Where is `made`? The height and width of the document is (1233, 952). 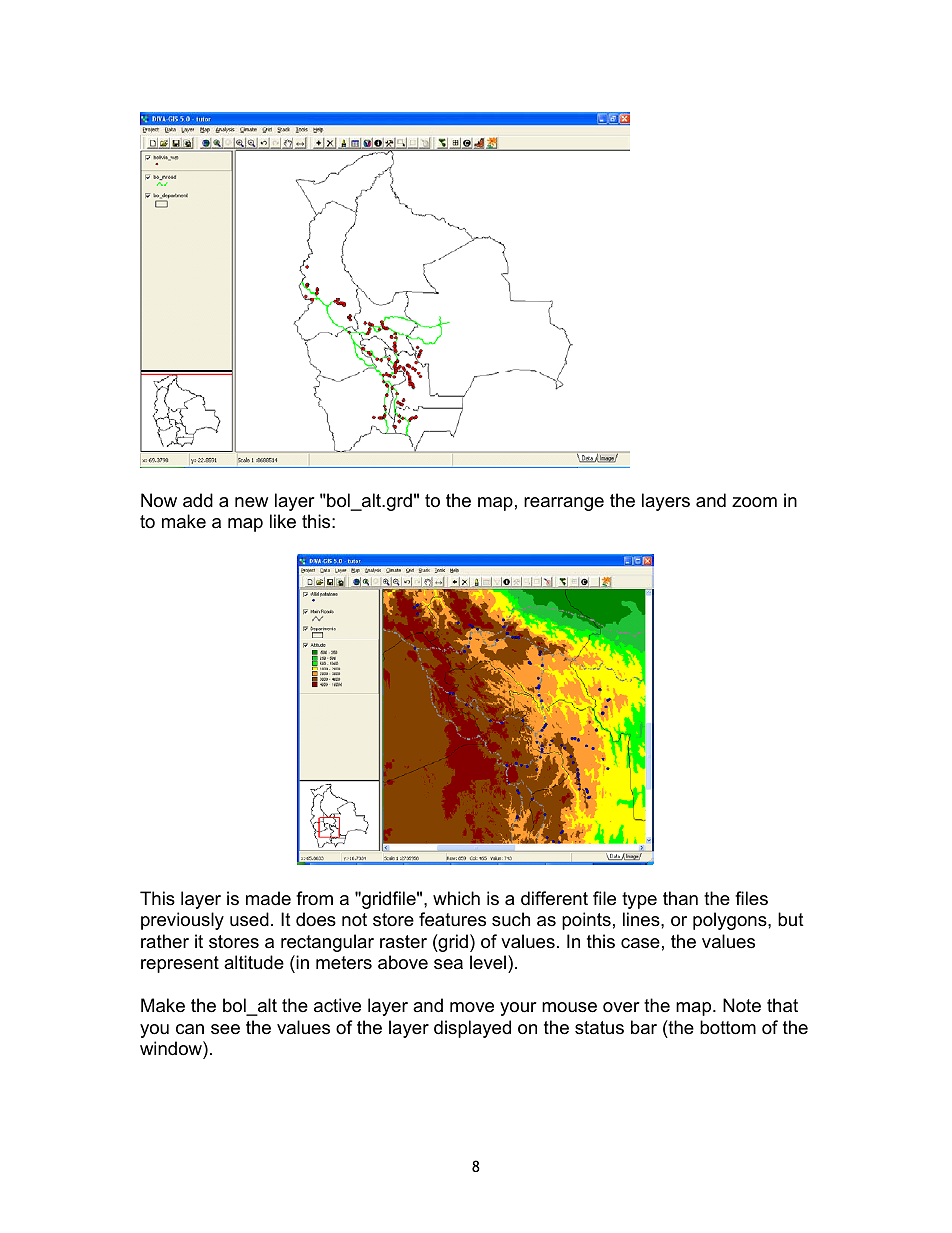 made is located at coordinates (268, 898).
